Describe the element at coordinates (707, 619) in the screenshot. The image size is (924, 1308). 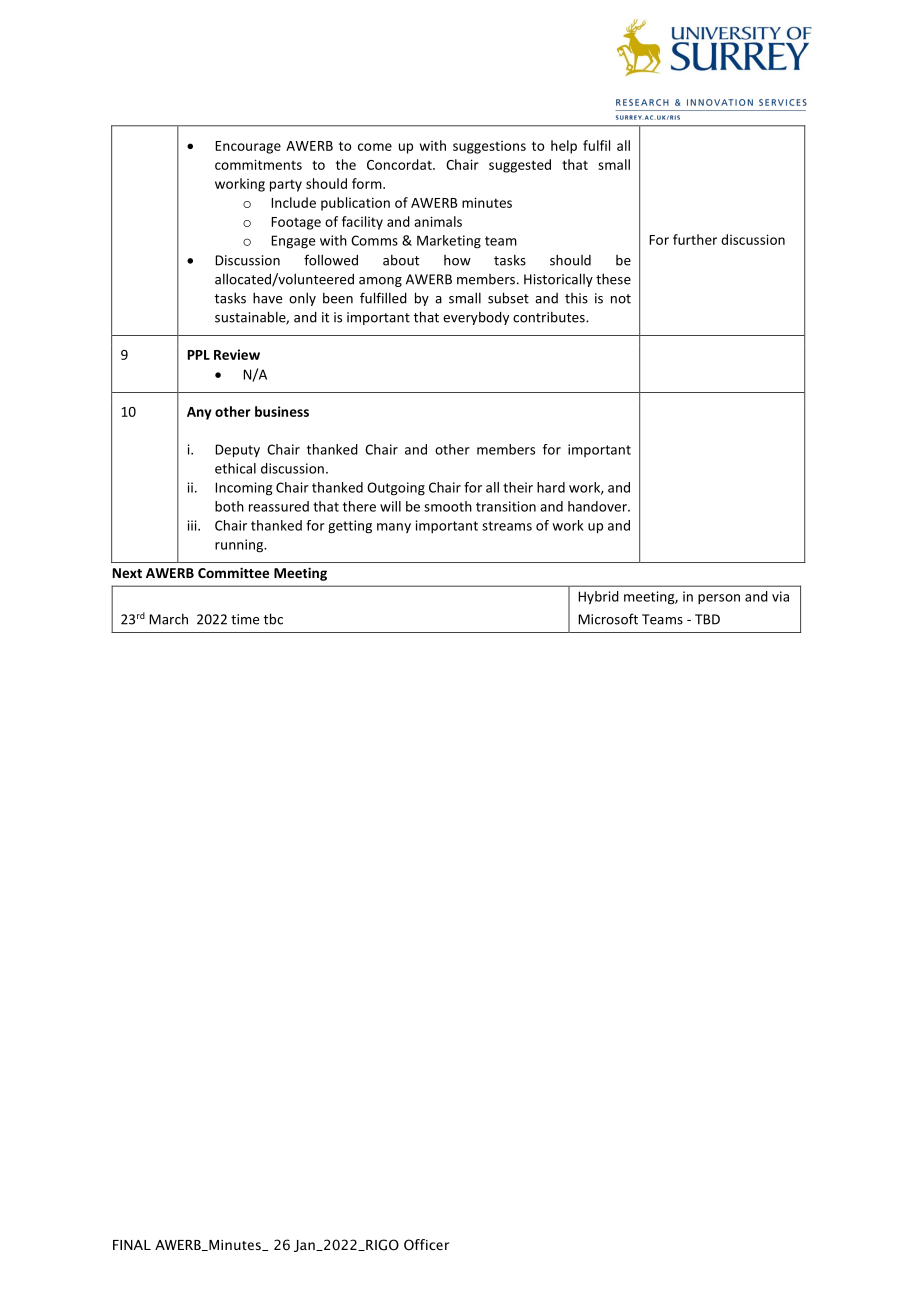
I see `TBD` at that location.
